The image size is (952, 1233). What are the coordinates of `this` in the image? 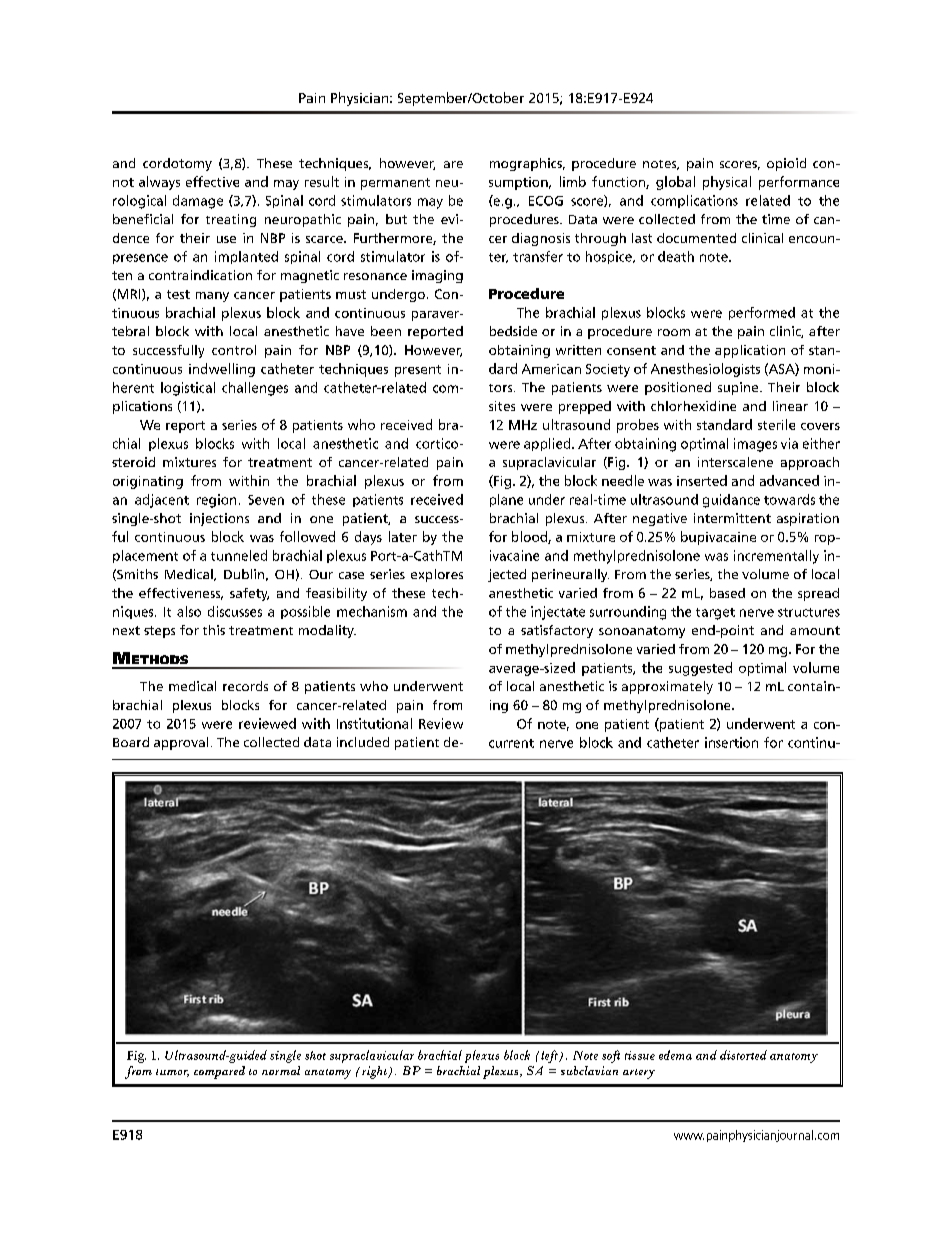 It's located at (214, 630).
